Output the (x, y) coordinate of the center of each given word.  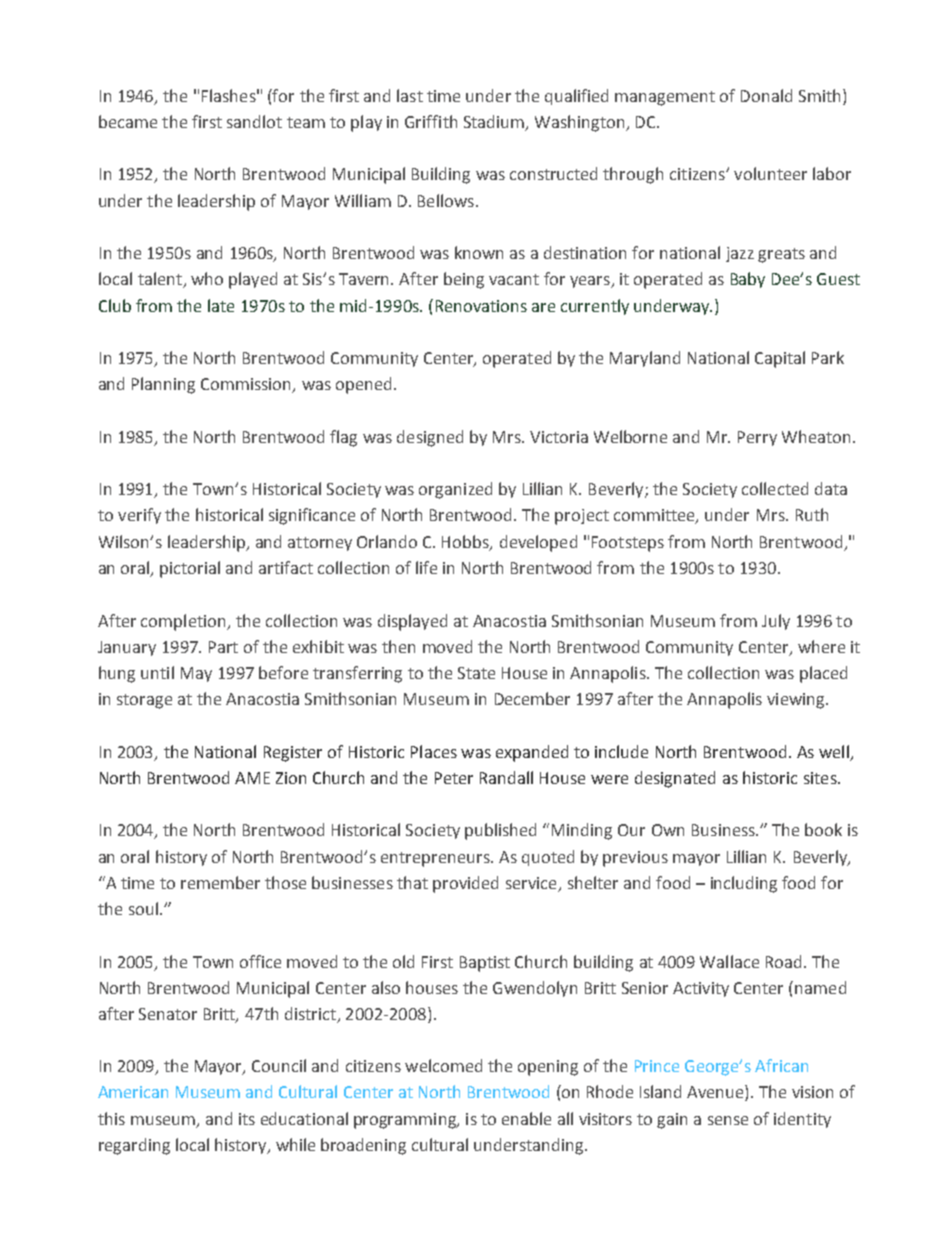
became (128, 121)
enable (526, 1118)
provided (465, 884)
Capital (780, 359)
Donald (766, 95)
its (247, 1119)
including (744, 884)
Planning (163, 385)
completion (184, 622)
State (476, 673)
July (776, 622)
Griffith (431, 121)
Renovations (481, 306)
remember (220, 882)
